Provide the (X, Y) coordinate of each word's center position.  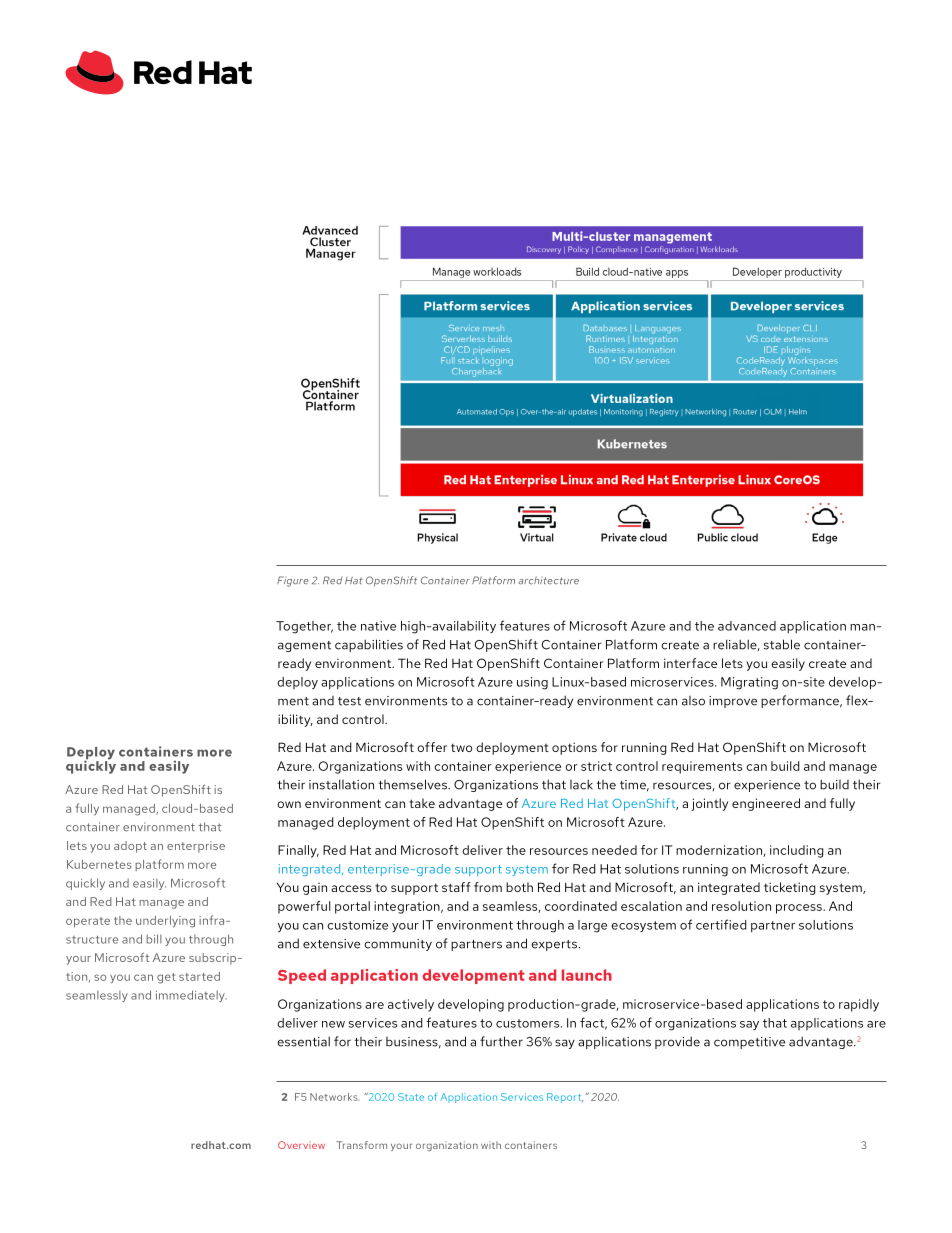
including (797, 851)
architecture (548, 580)
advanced (747, 626)
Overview (301, 1145)
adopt (130, 847)
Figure (293, 581)
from (488, 887)
